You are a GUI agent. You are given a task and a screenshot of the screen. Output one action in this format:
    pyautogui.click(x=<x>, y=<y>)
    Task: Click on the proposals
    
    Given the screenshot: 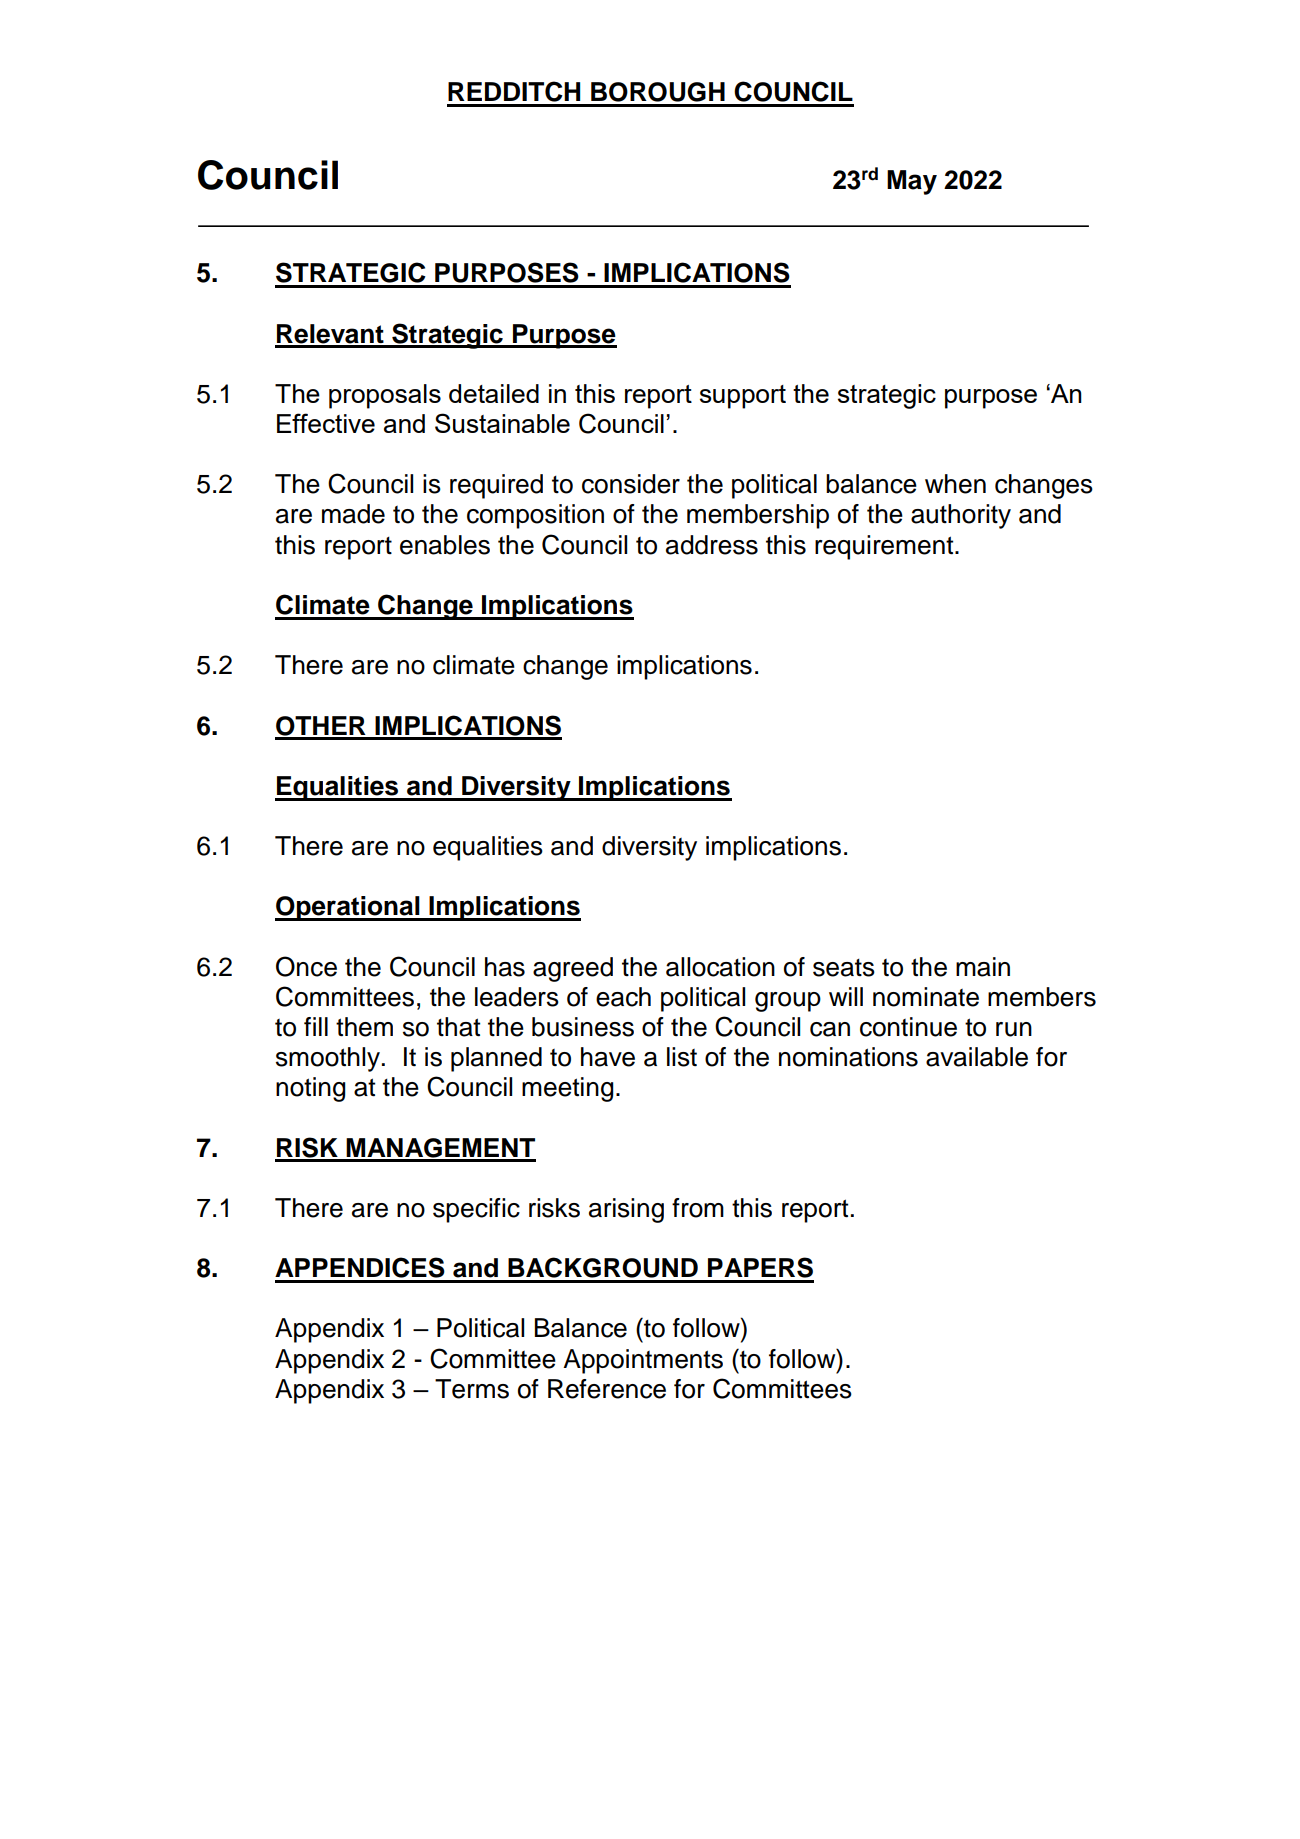 What is the action you would take?
    pyautogui.click(x=385, y=396)
